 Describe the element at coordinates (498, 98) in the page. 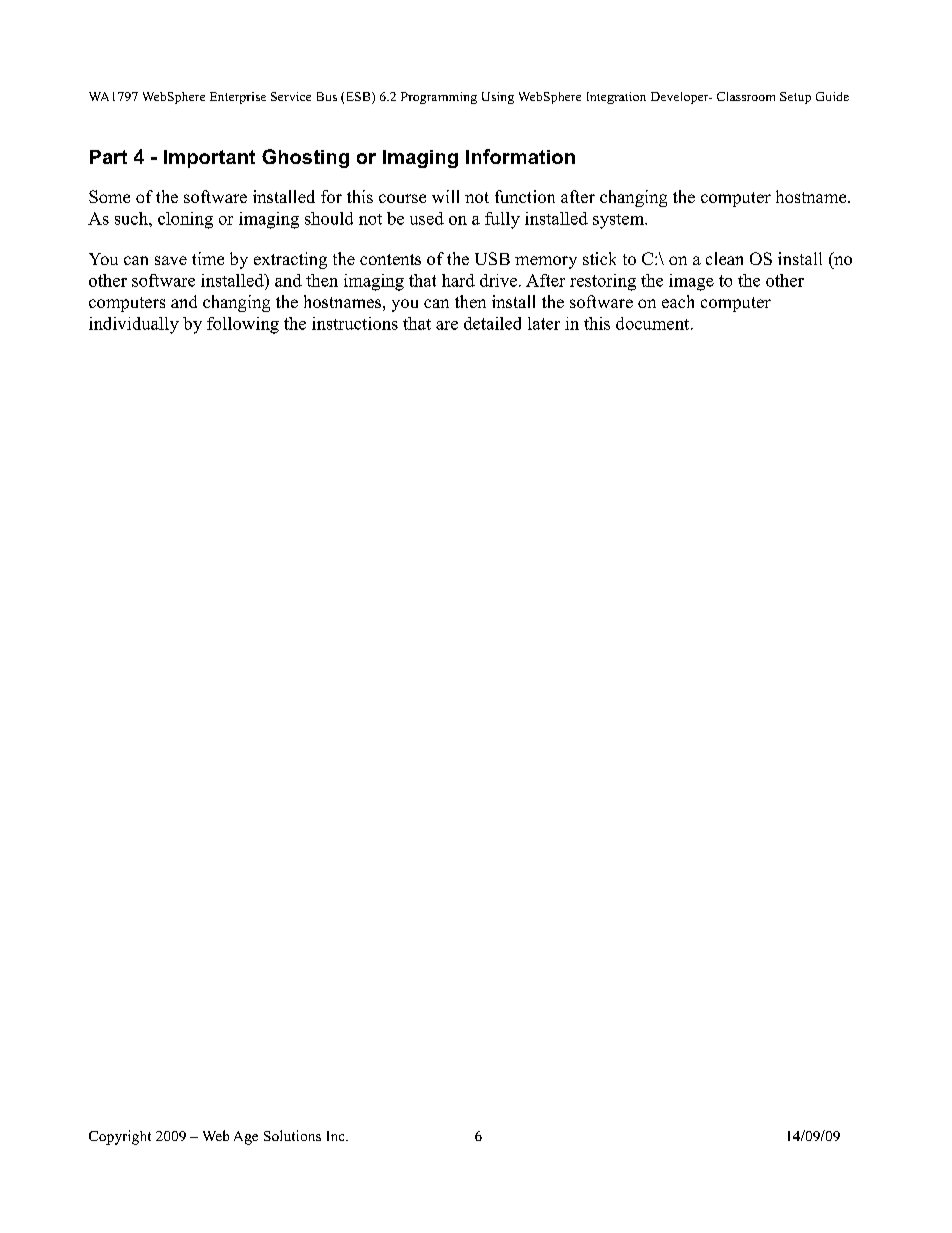

I see `Using` at that location.
